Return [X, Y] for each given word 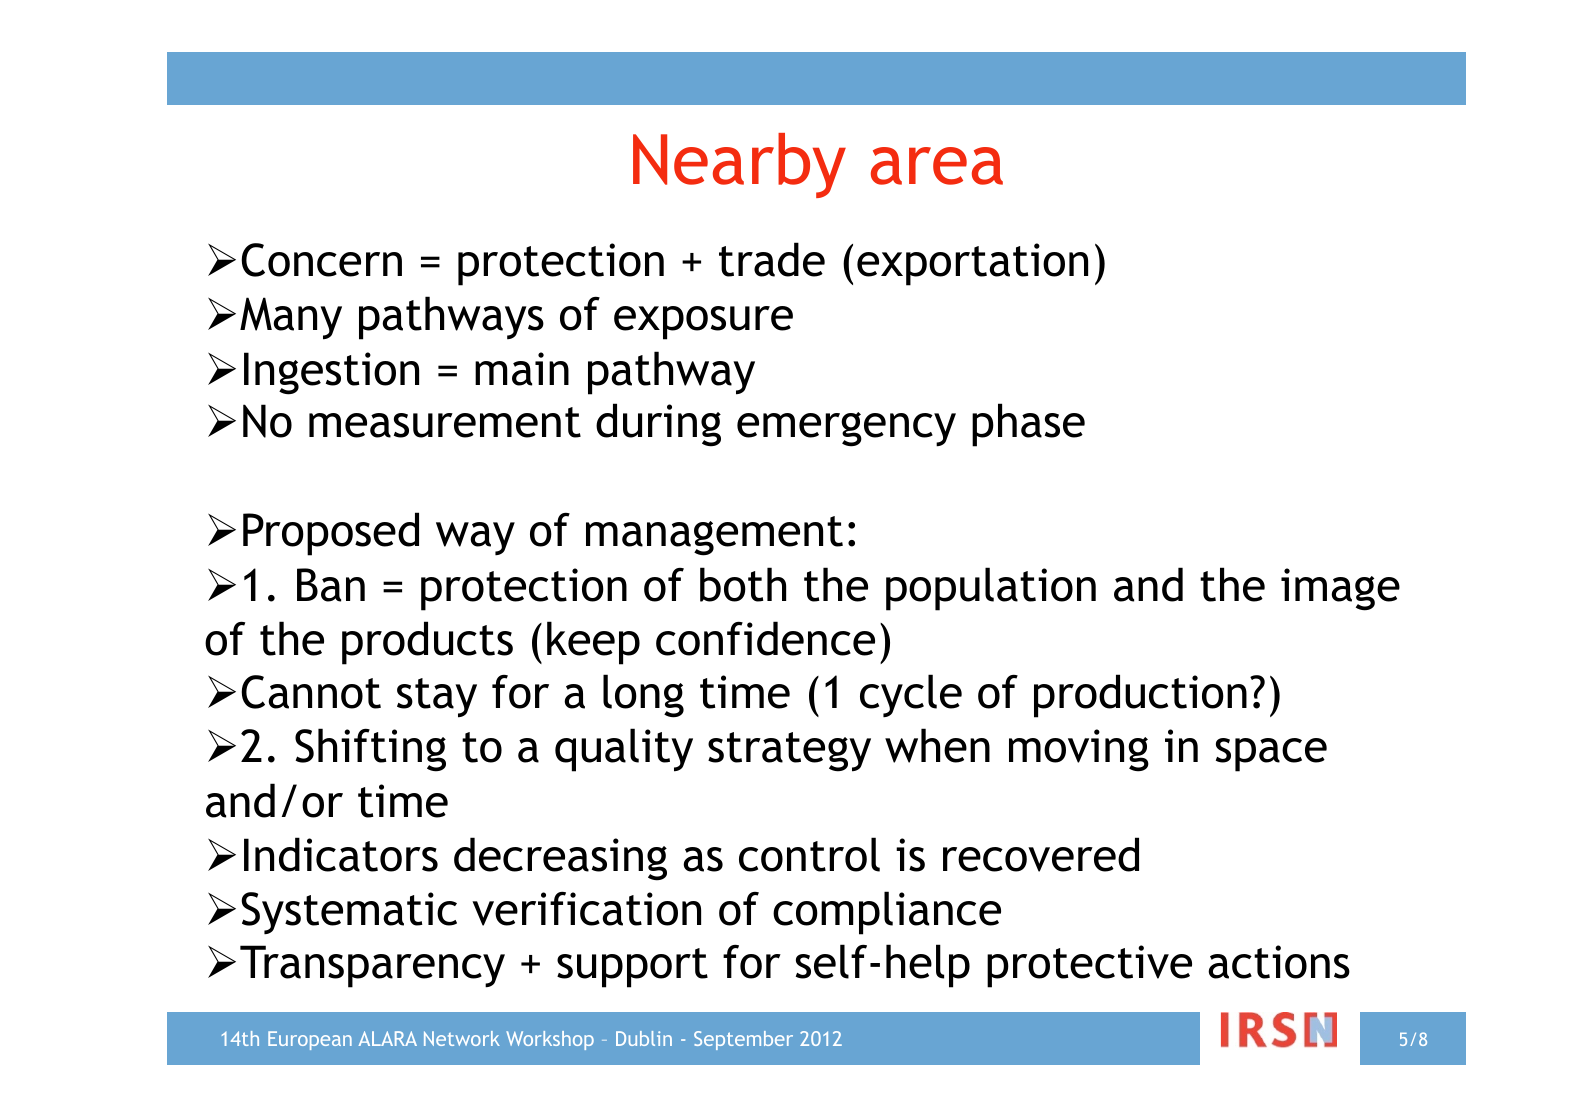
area [937, 166]
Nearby [739, 165]
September [743, 1040]
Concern [321, 260]
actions [1279, 962]
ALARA [388, 1038]
